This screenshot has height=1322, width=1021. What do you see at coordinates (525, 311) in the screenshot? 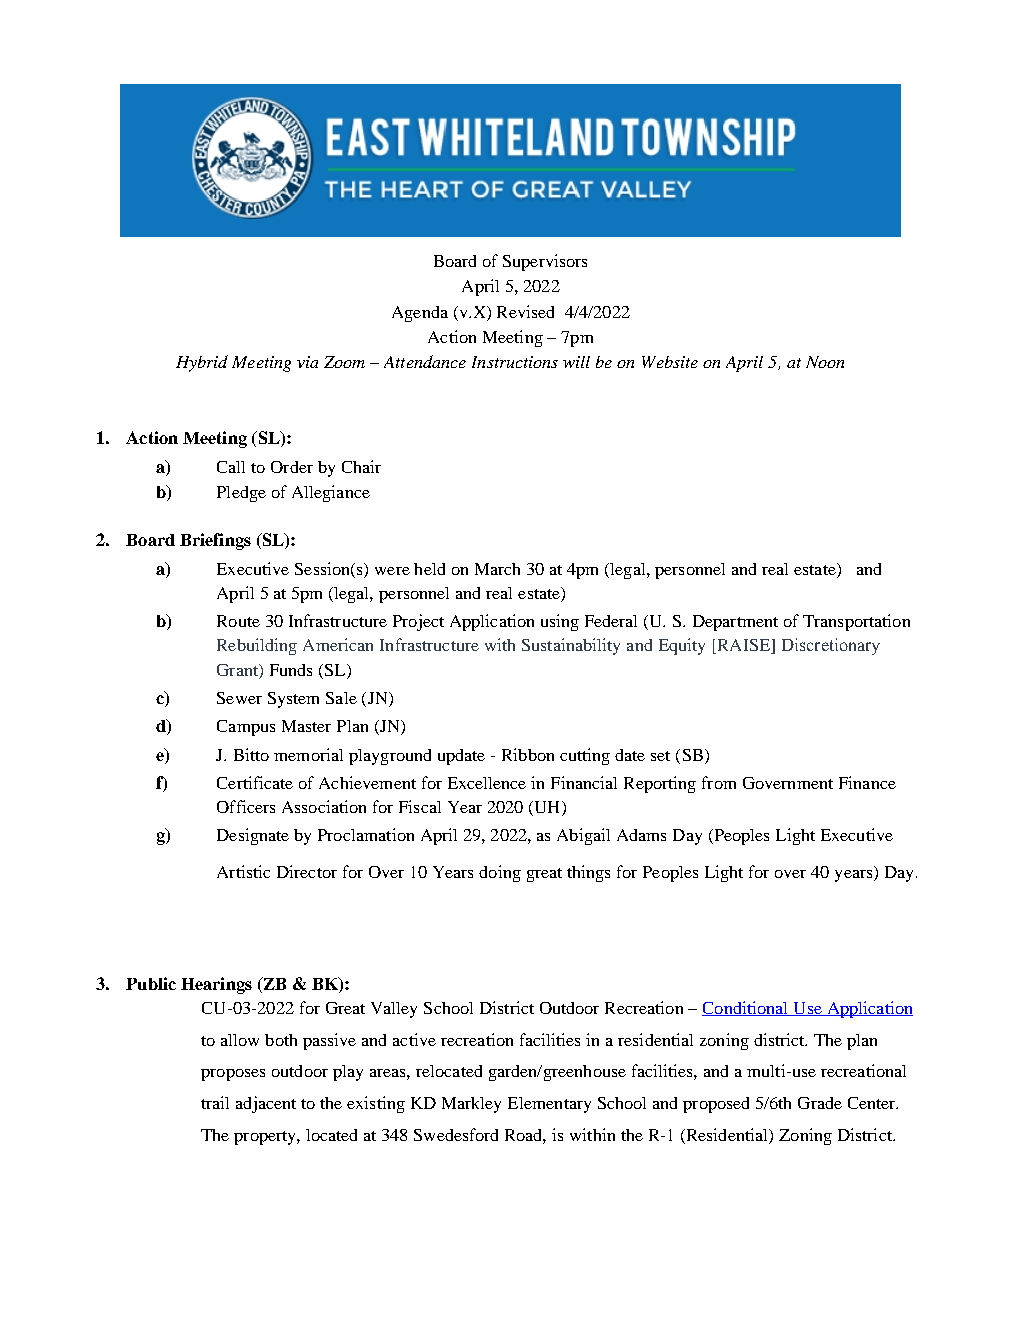
I see `Revised` at bounding box center [525, 311].
